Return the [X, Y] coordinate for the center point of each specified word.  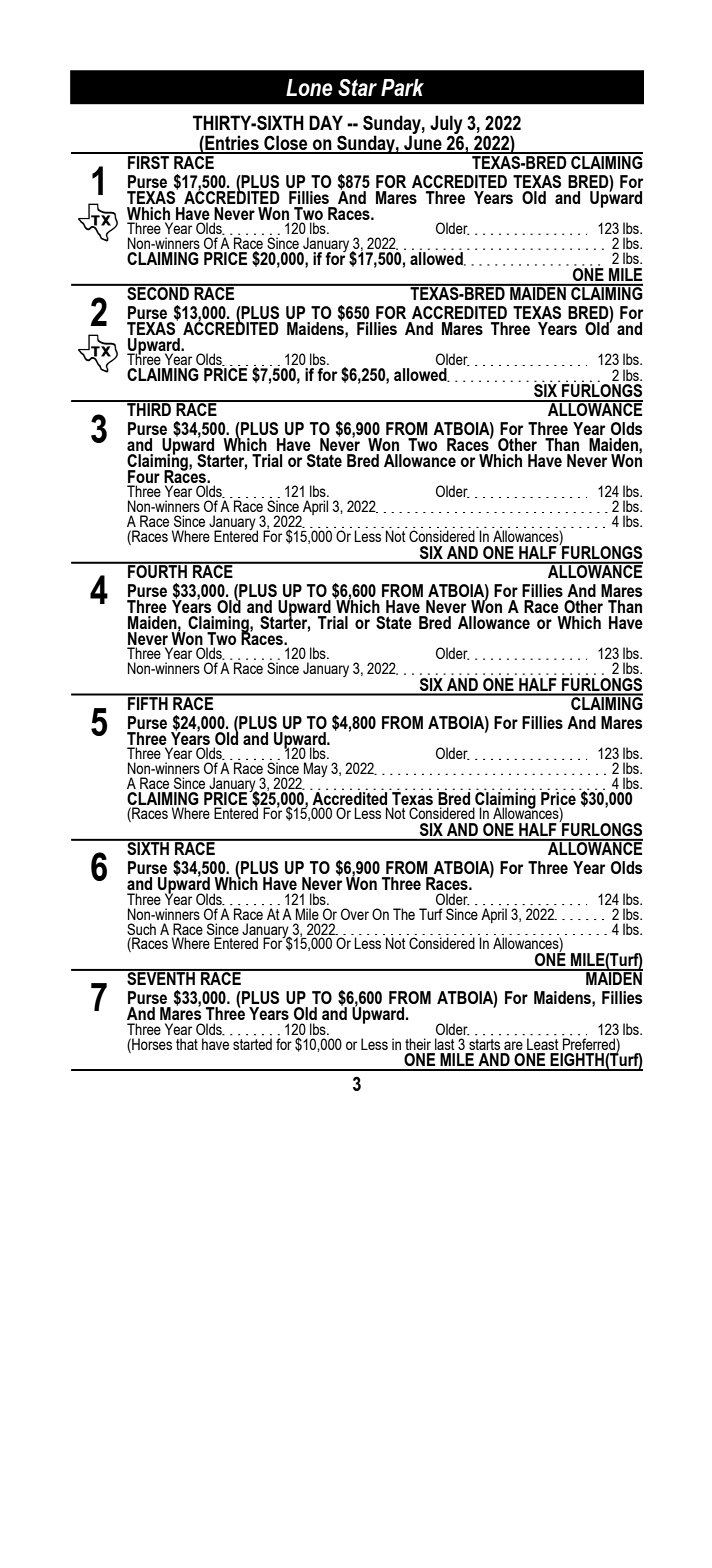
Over [355, 914]
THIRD [149, 408]
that [187, 1044]
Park [402, 87]
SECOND [158, 292]
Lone [309, 87]
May [316, 769]
